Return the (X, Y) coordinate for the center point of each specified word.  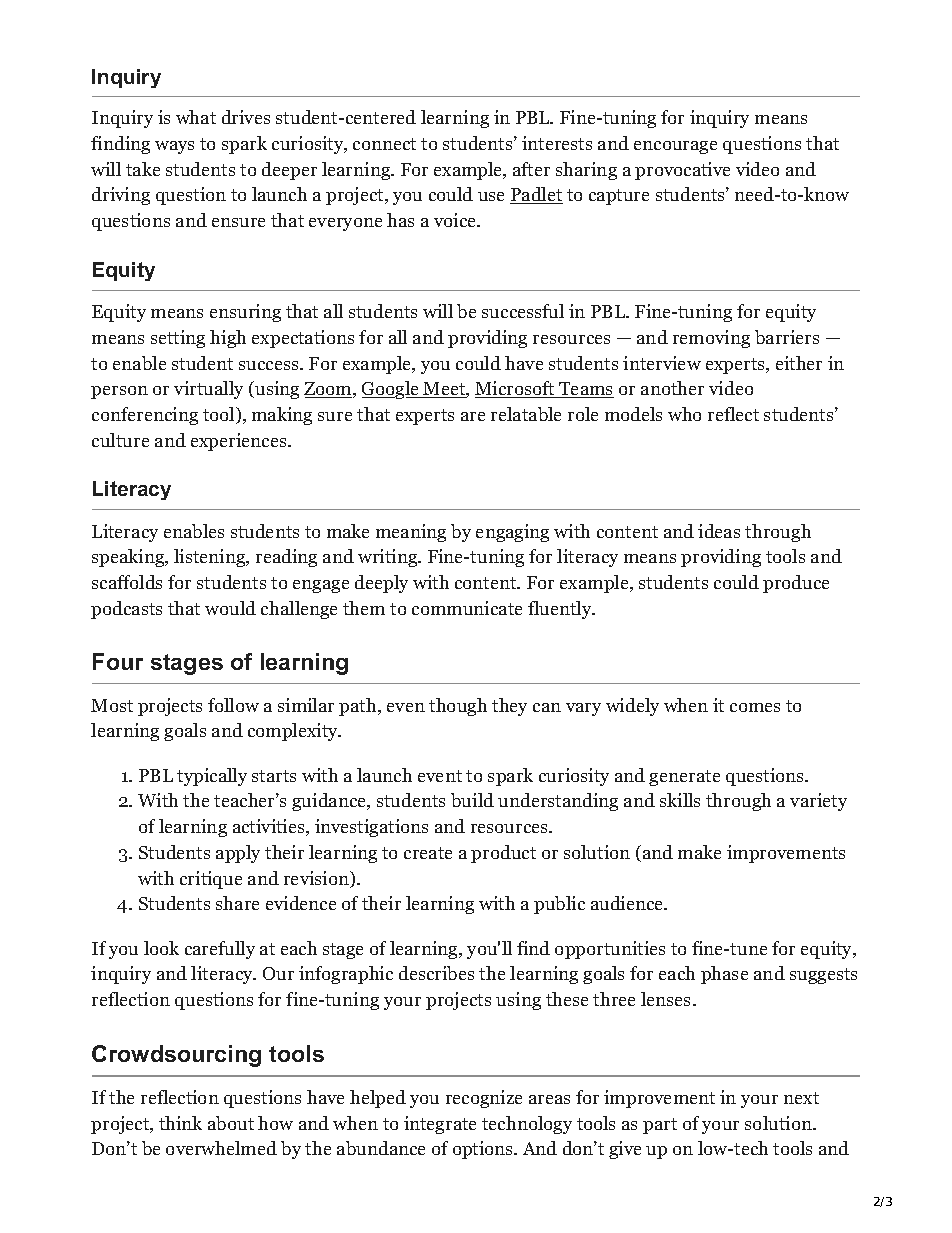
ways (174, 147)
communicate (467, 608)
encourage (675, 147)
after (531, 169)
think (180, 1123)
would (230, 608)
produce (796, 584)
